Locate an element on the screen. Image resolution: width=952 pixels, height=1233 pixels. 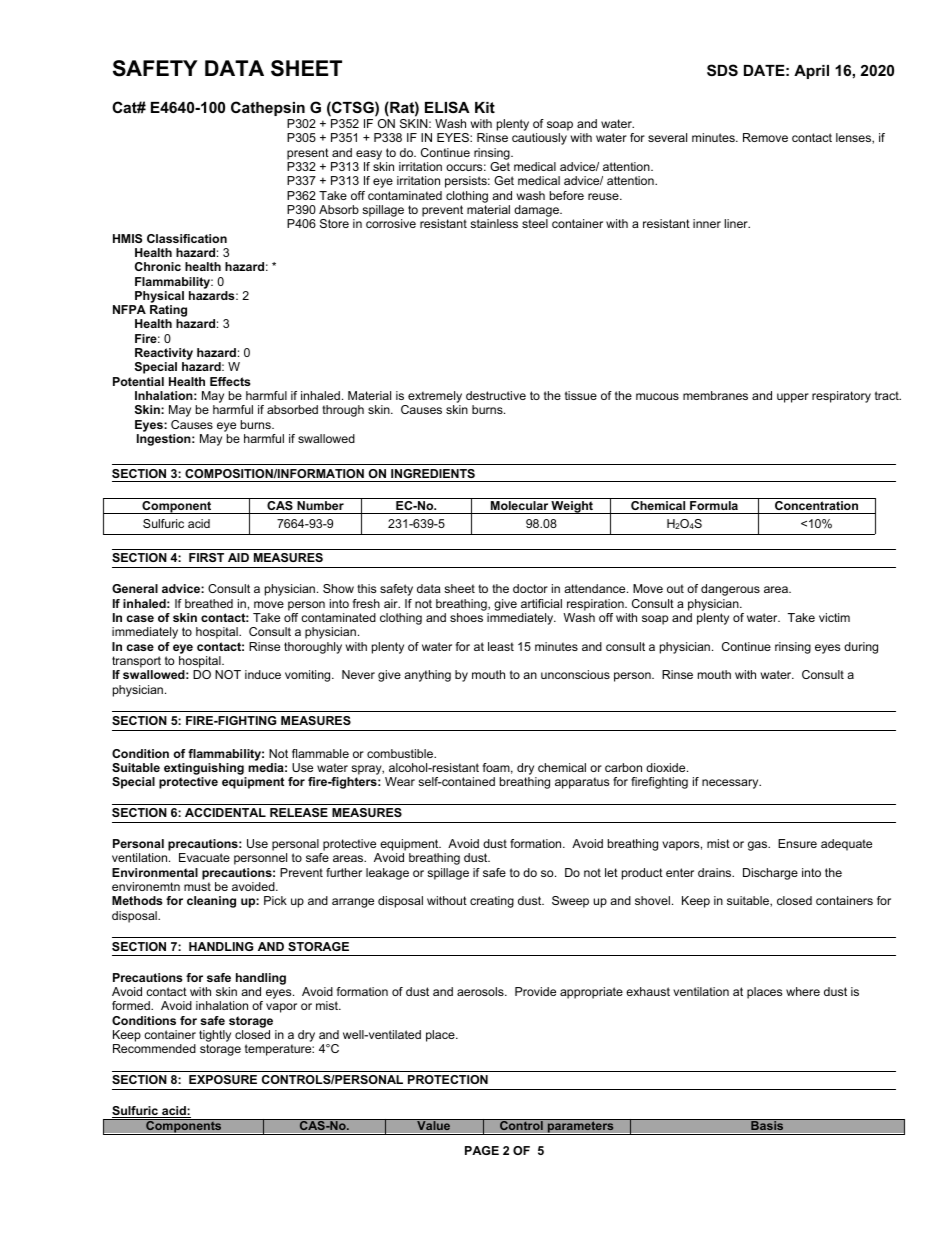
breathed is located at coordinates (209, 603).
